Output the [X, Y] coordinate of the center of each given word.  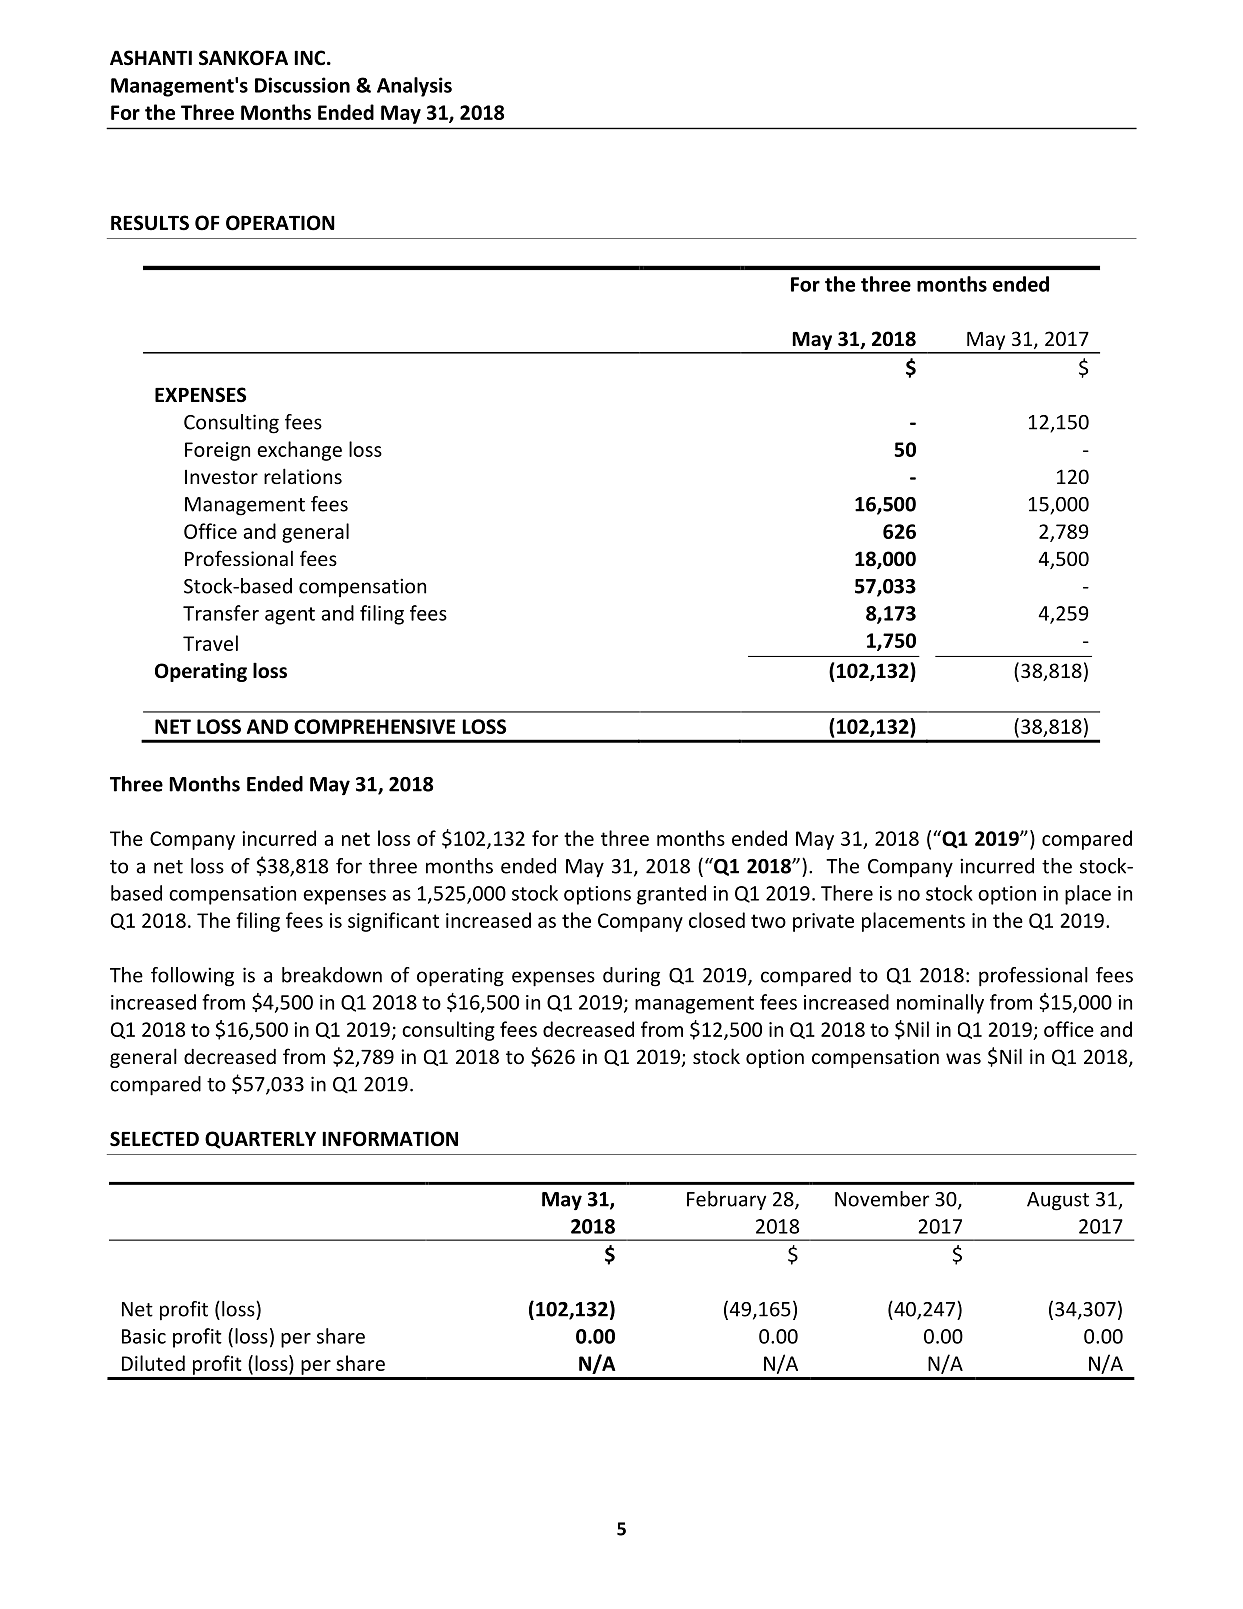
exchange [299, 451]
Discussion [302, 85]
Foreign [217, 451]
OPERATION [280, 223]
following [192, 977]
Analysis [414, 87]
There [847, 893]
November [882, 1199]
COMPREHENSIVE [374, 726]
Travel [210, 643]
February [726, 1200]
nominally [940, 1004]
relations [303, 476]
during [631, 977]
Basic [144, 1336]
